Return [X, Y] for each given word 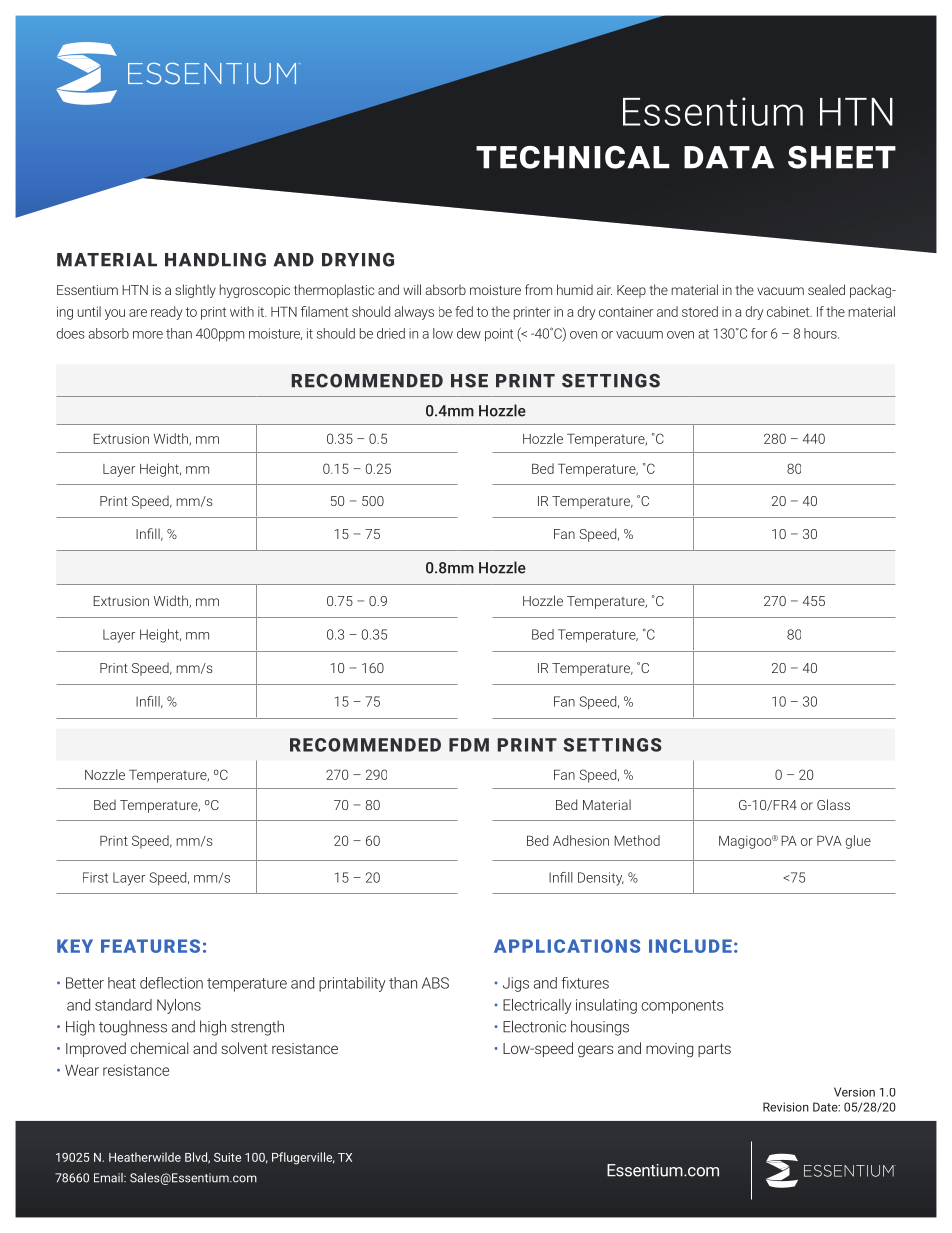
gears [595, 1051]
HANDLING [215, 260]
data [729, 157]
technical [573, 157]
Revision [786, 1107]
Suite [227, 1157]
